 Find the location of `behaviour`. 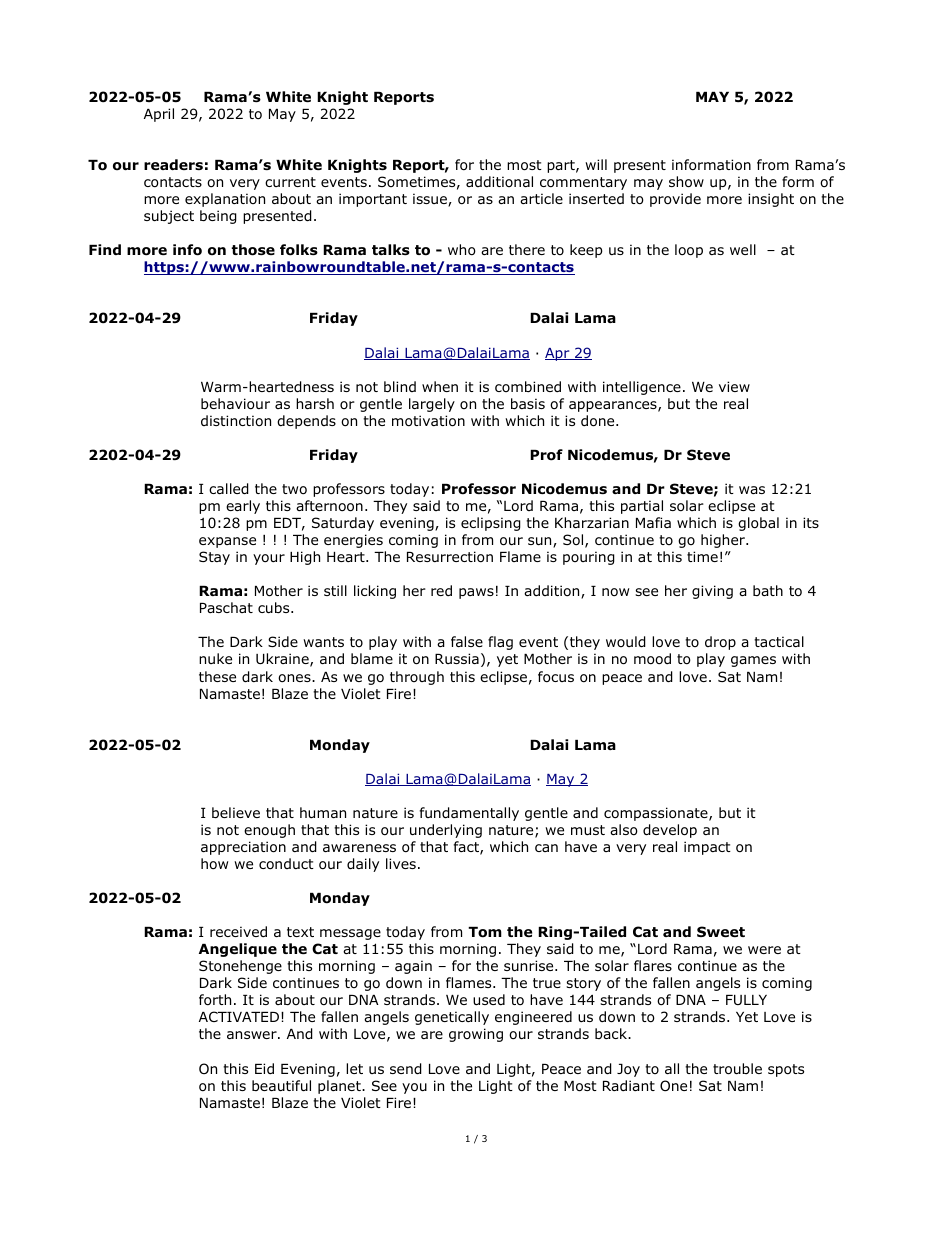

behaviour is located at coordinates (235, 404).
